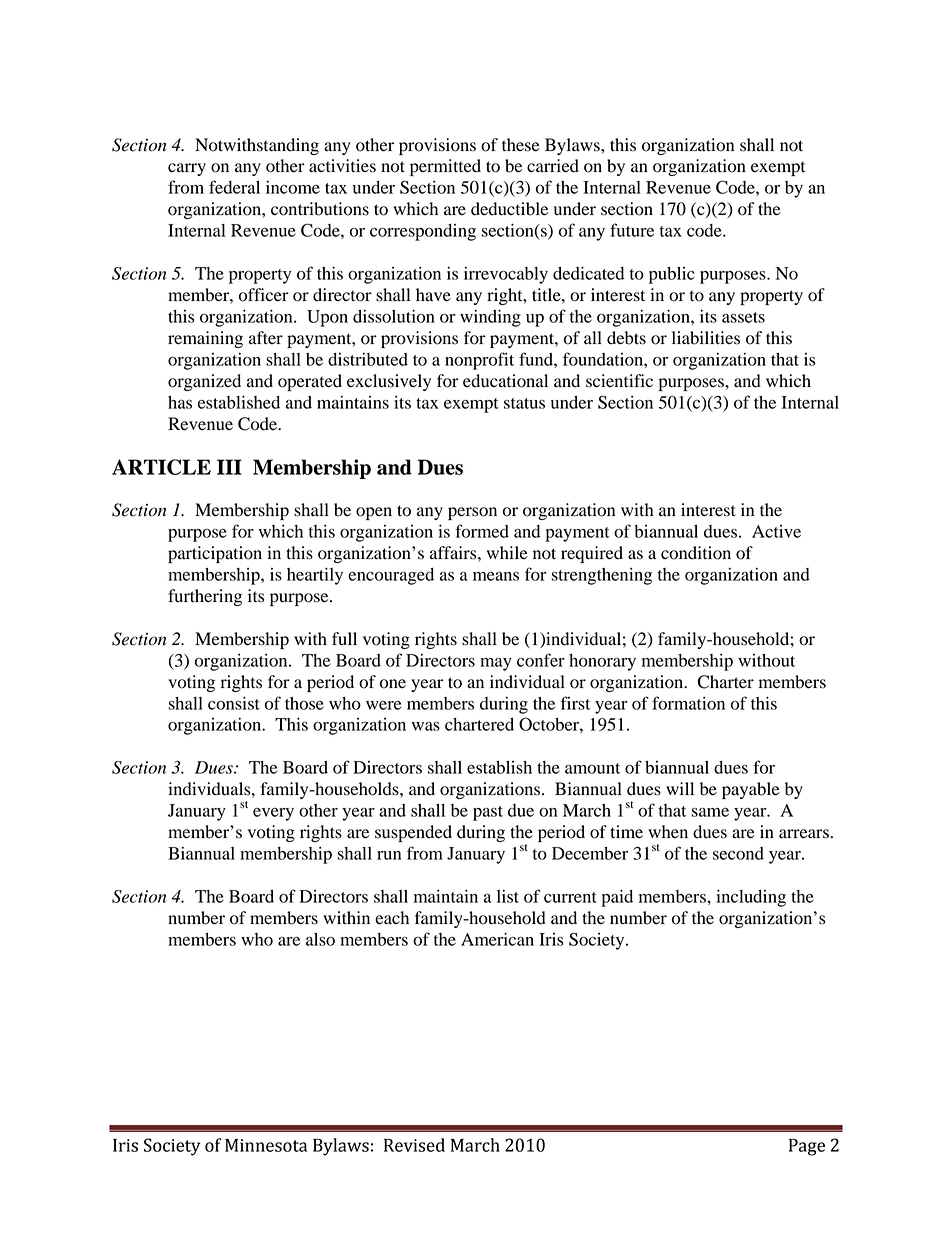 The width and height of the screenshot is (952, 1233). Describe the element at coordinates (688, 703) in the screenshot. I see `formation` at that location.
